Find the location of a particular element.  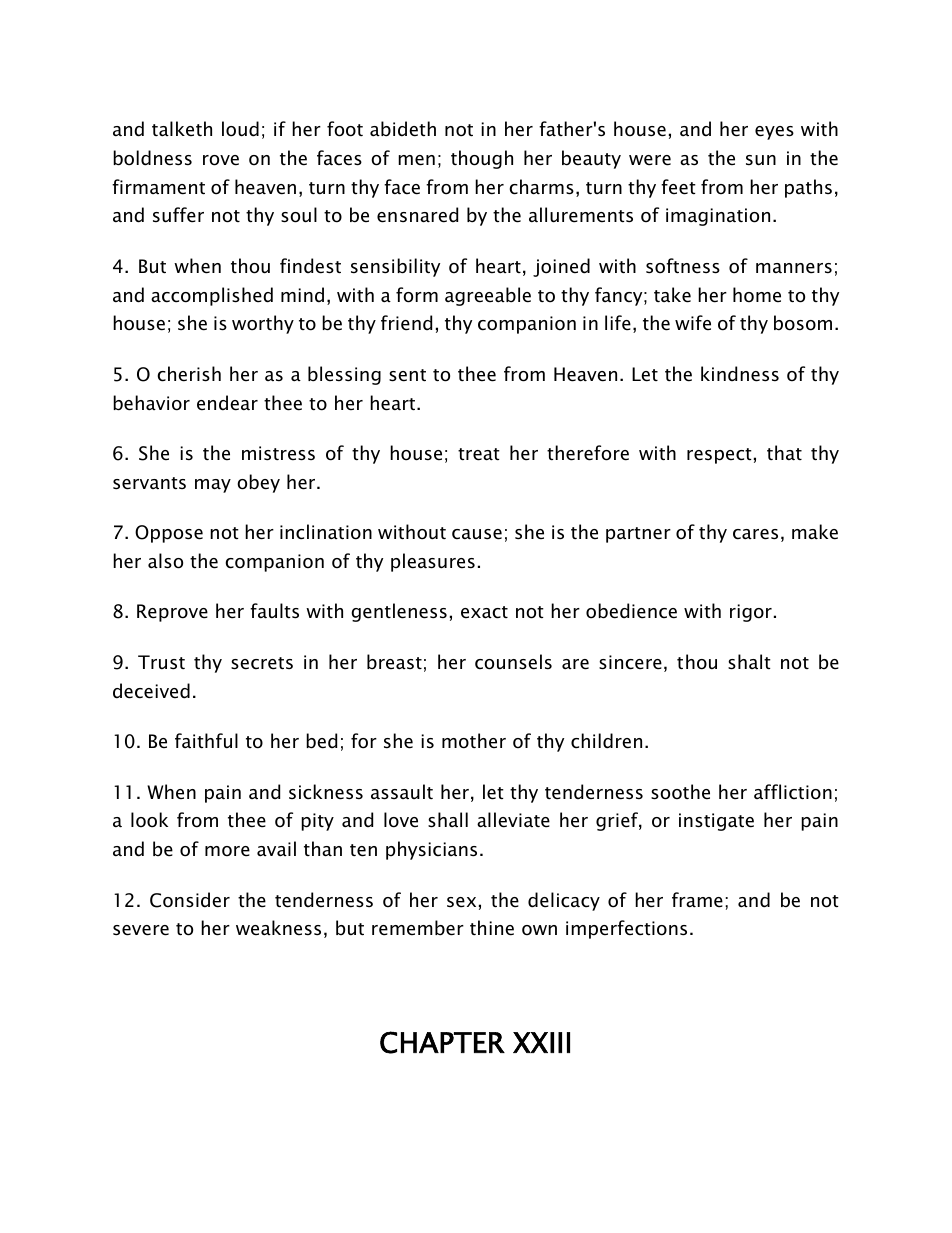

rigor is located at coordinates (751, 613).
